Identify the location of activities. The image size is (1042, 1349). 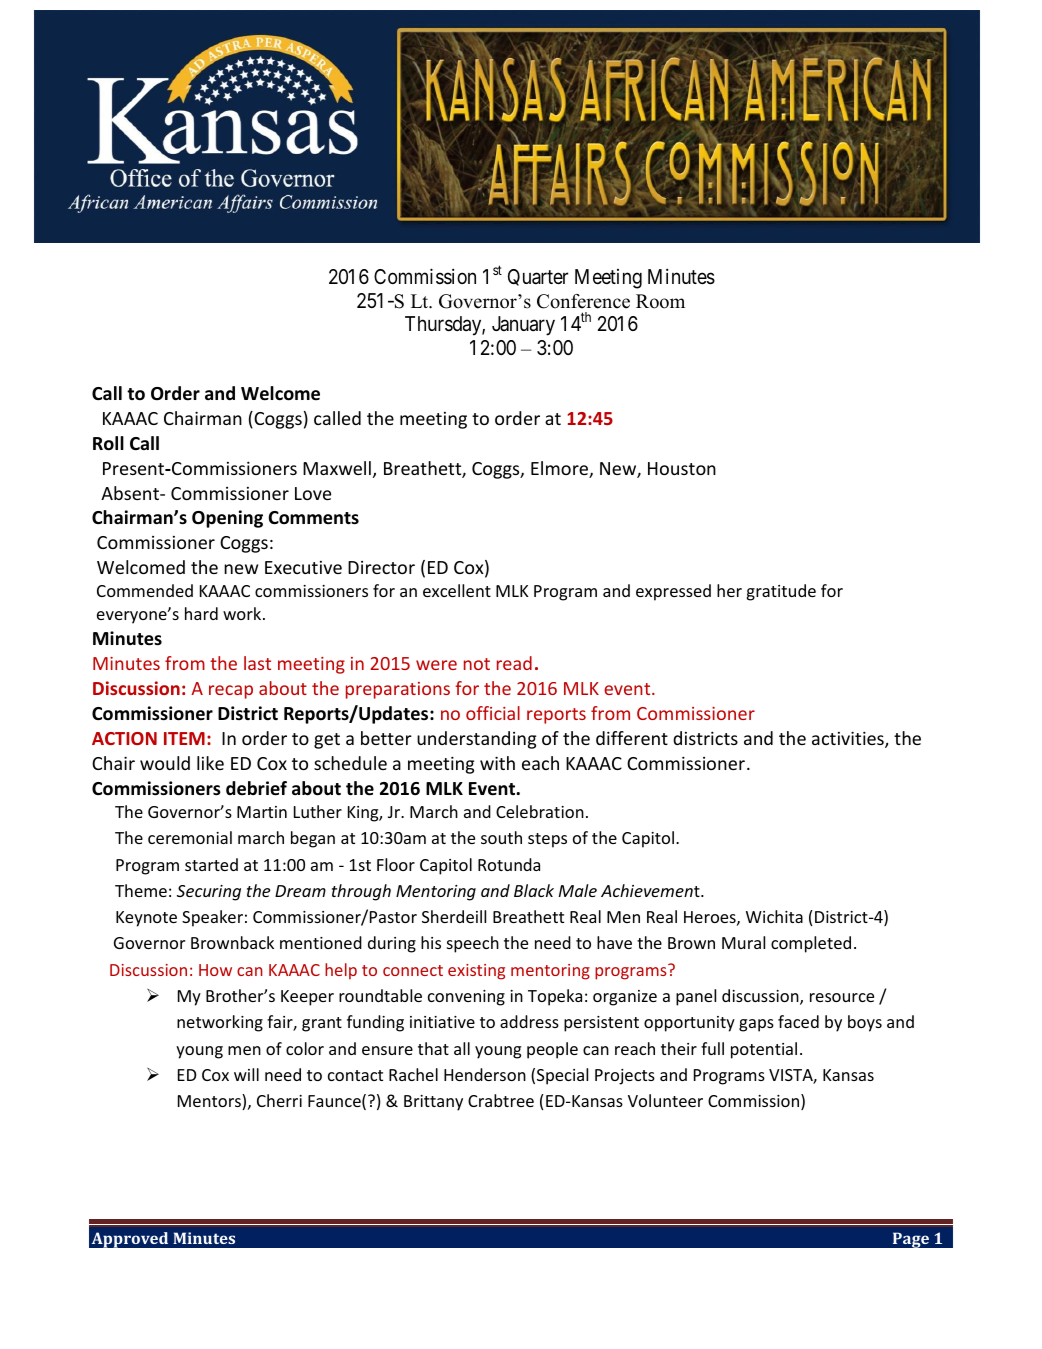
(849, 739).
